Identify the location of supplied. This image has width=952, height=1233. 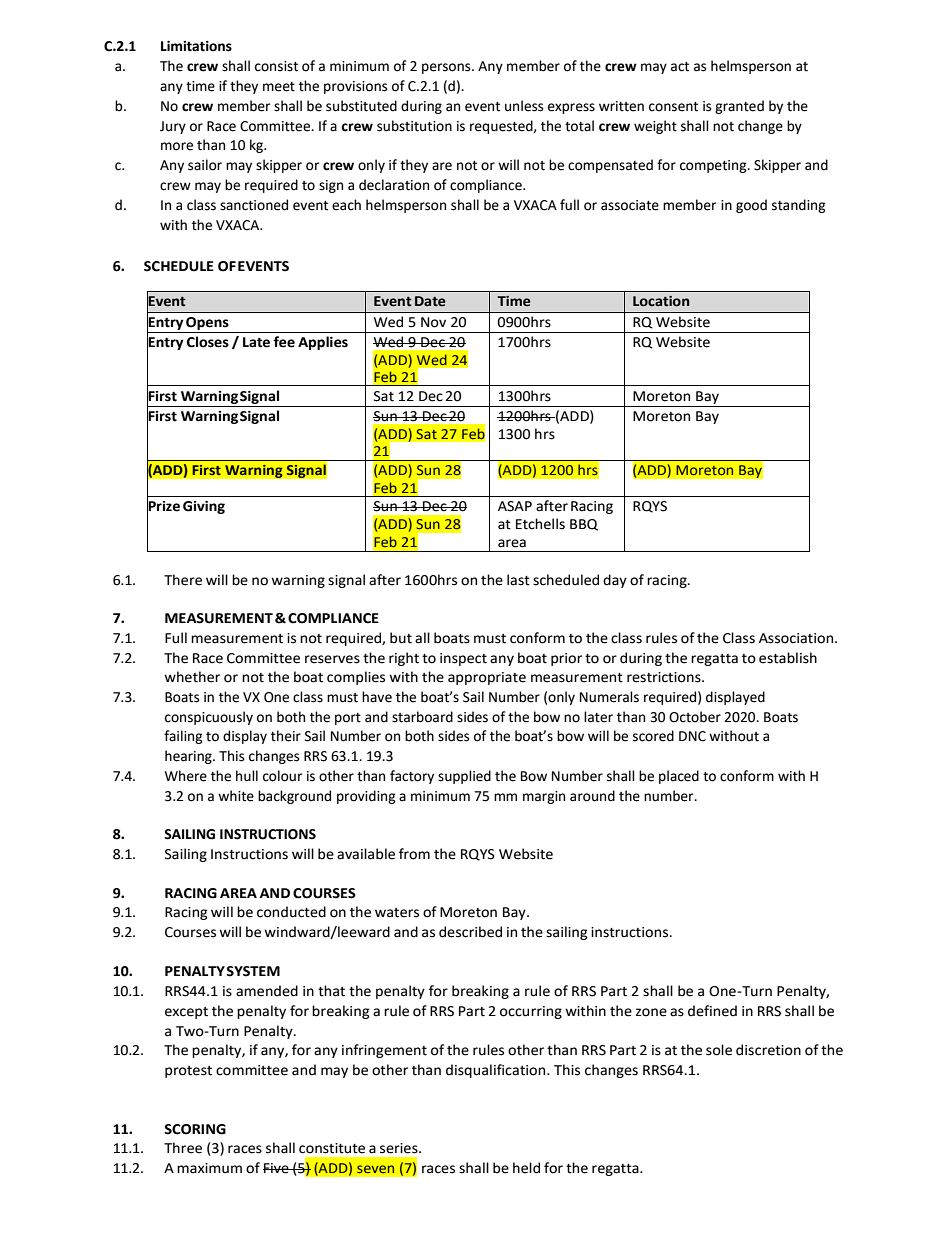
(464, 777).
